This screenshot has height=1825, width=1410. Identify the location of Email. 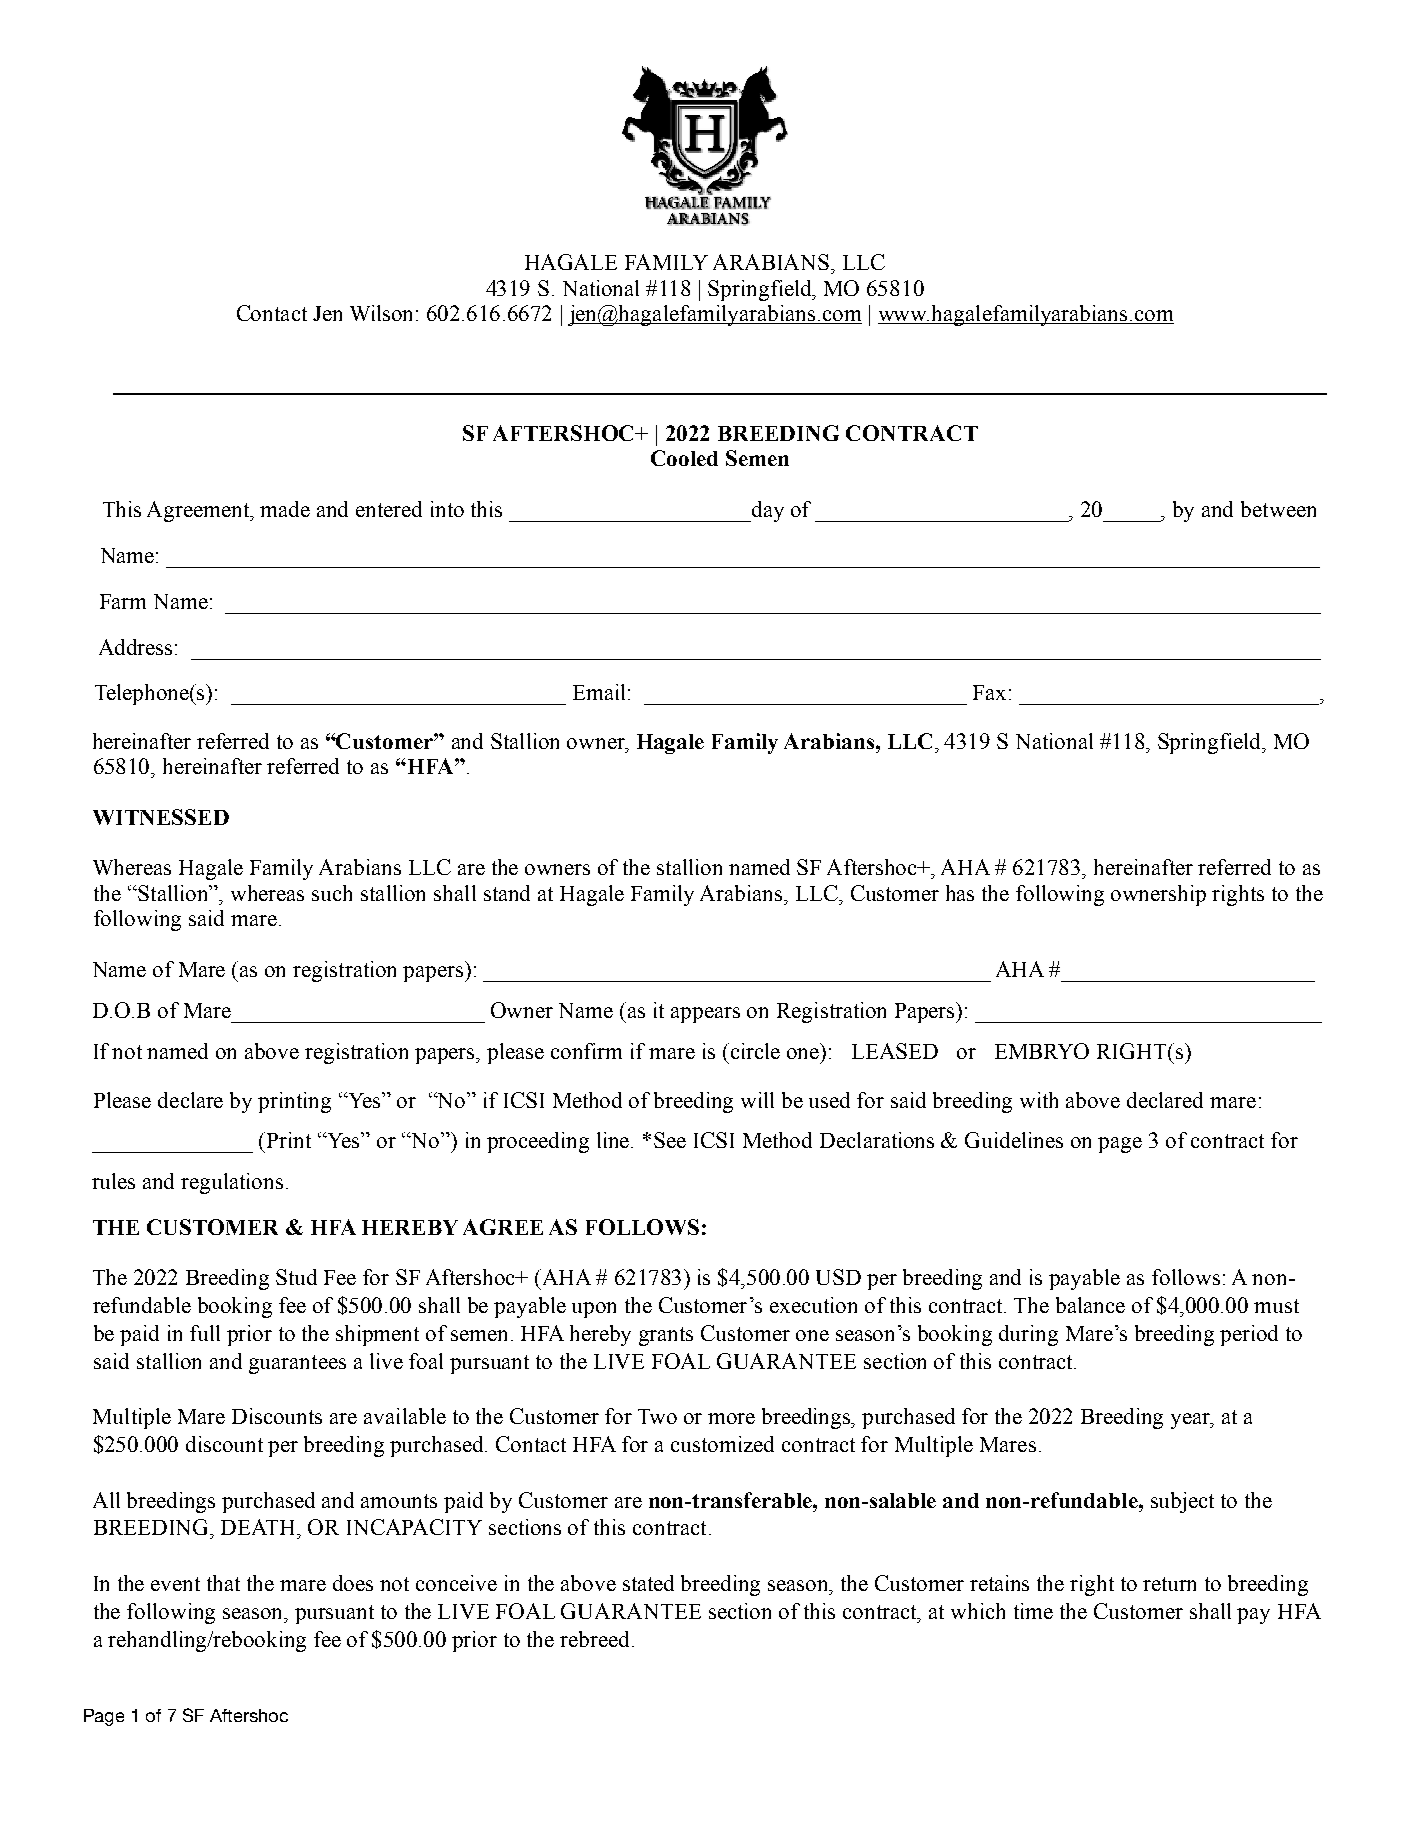
(601, 692).
